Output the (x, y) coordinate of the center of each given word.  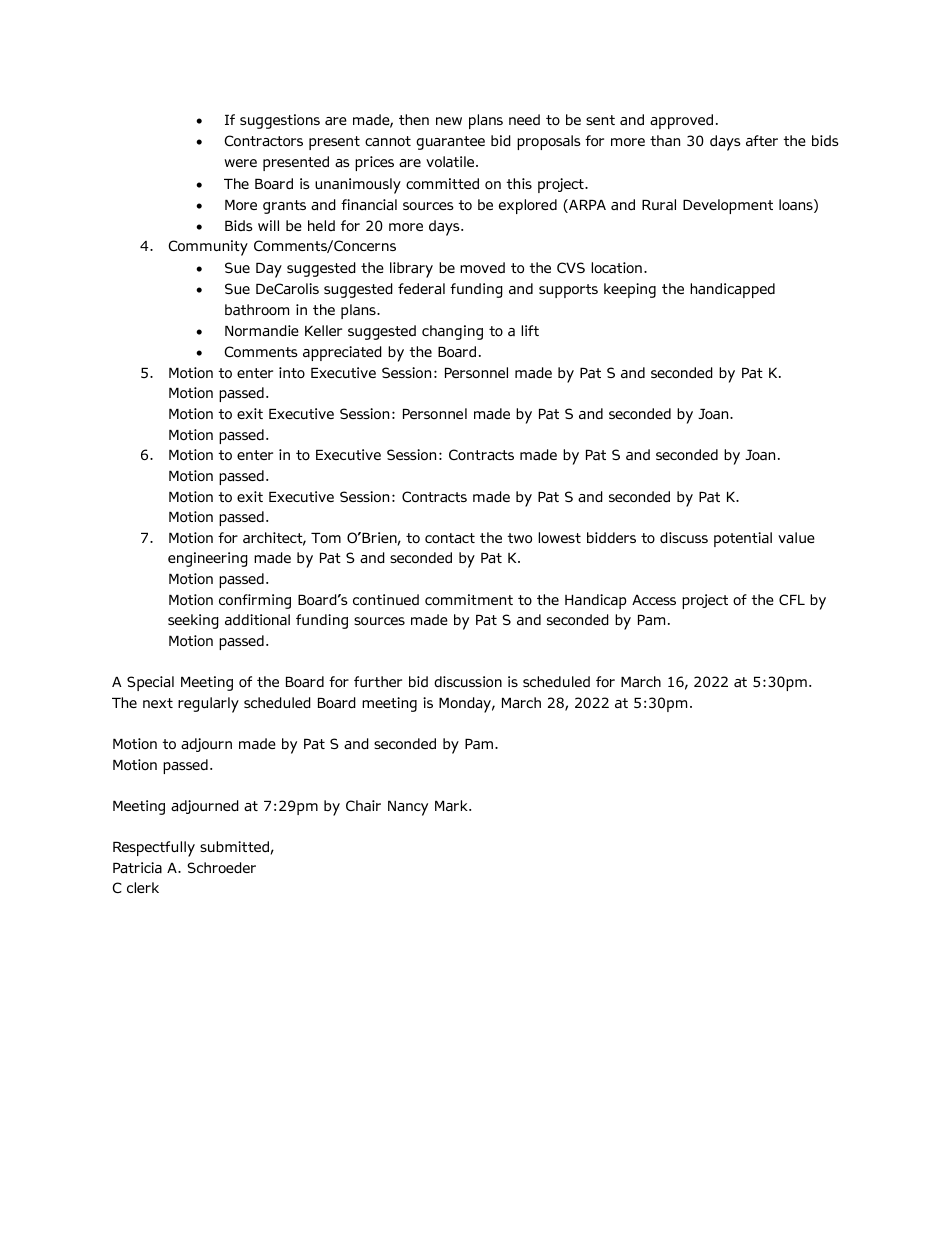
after (762, 140)
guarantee (450, 143)
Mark (452, 805)
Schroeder (221, 868)
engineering (208, 559)
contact (450, 538)
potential (743, 539)
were (240, 163)
